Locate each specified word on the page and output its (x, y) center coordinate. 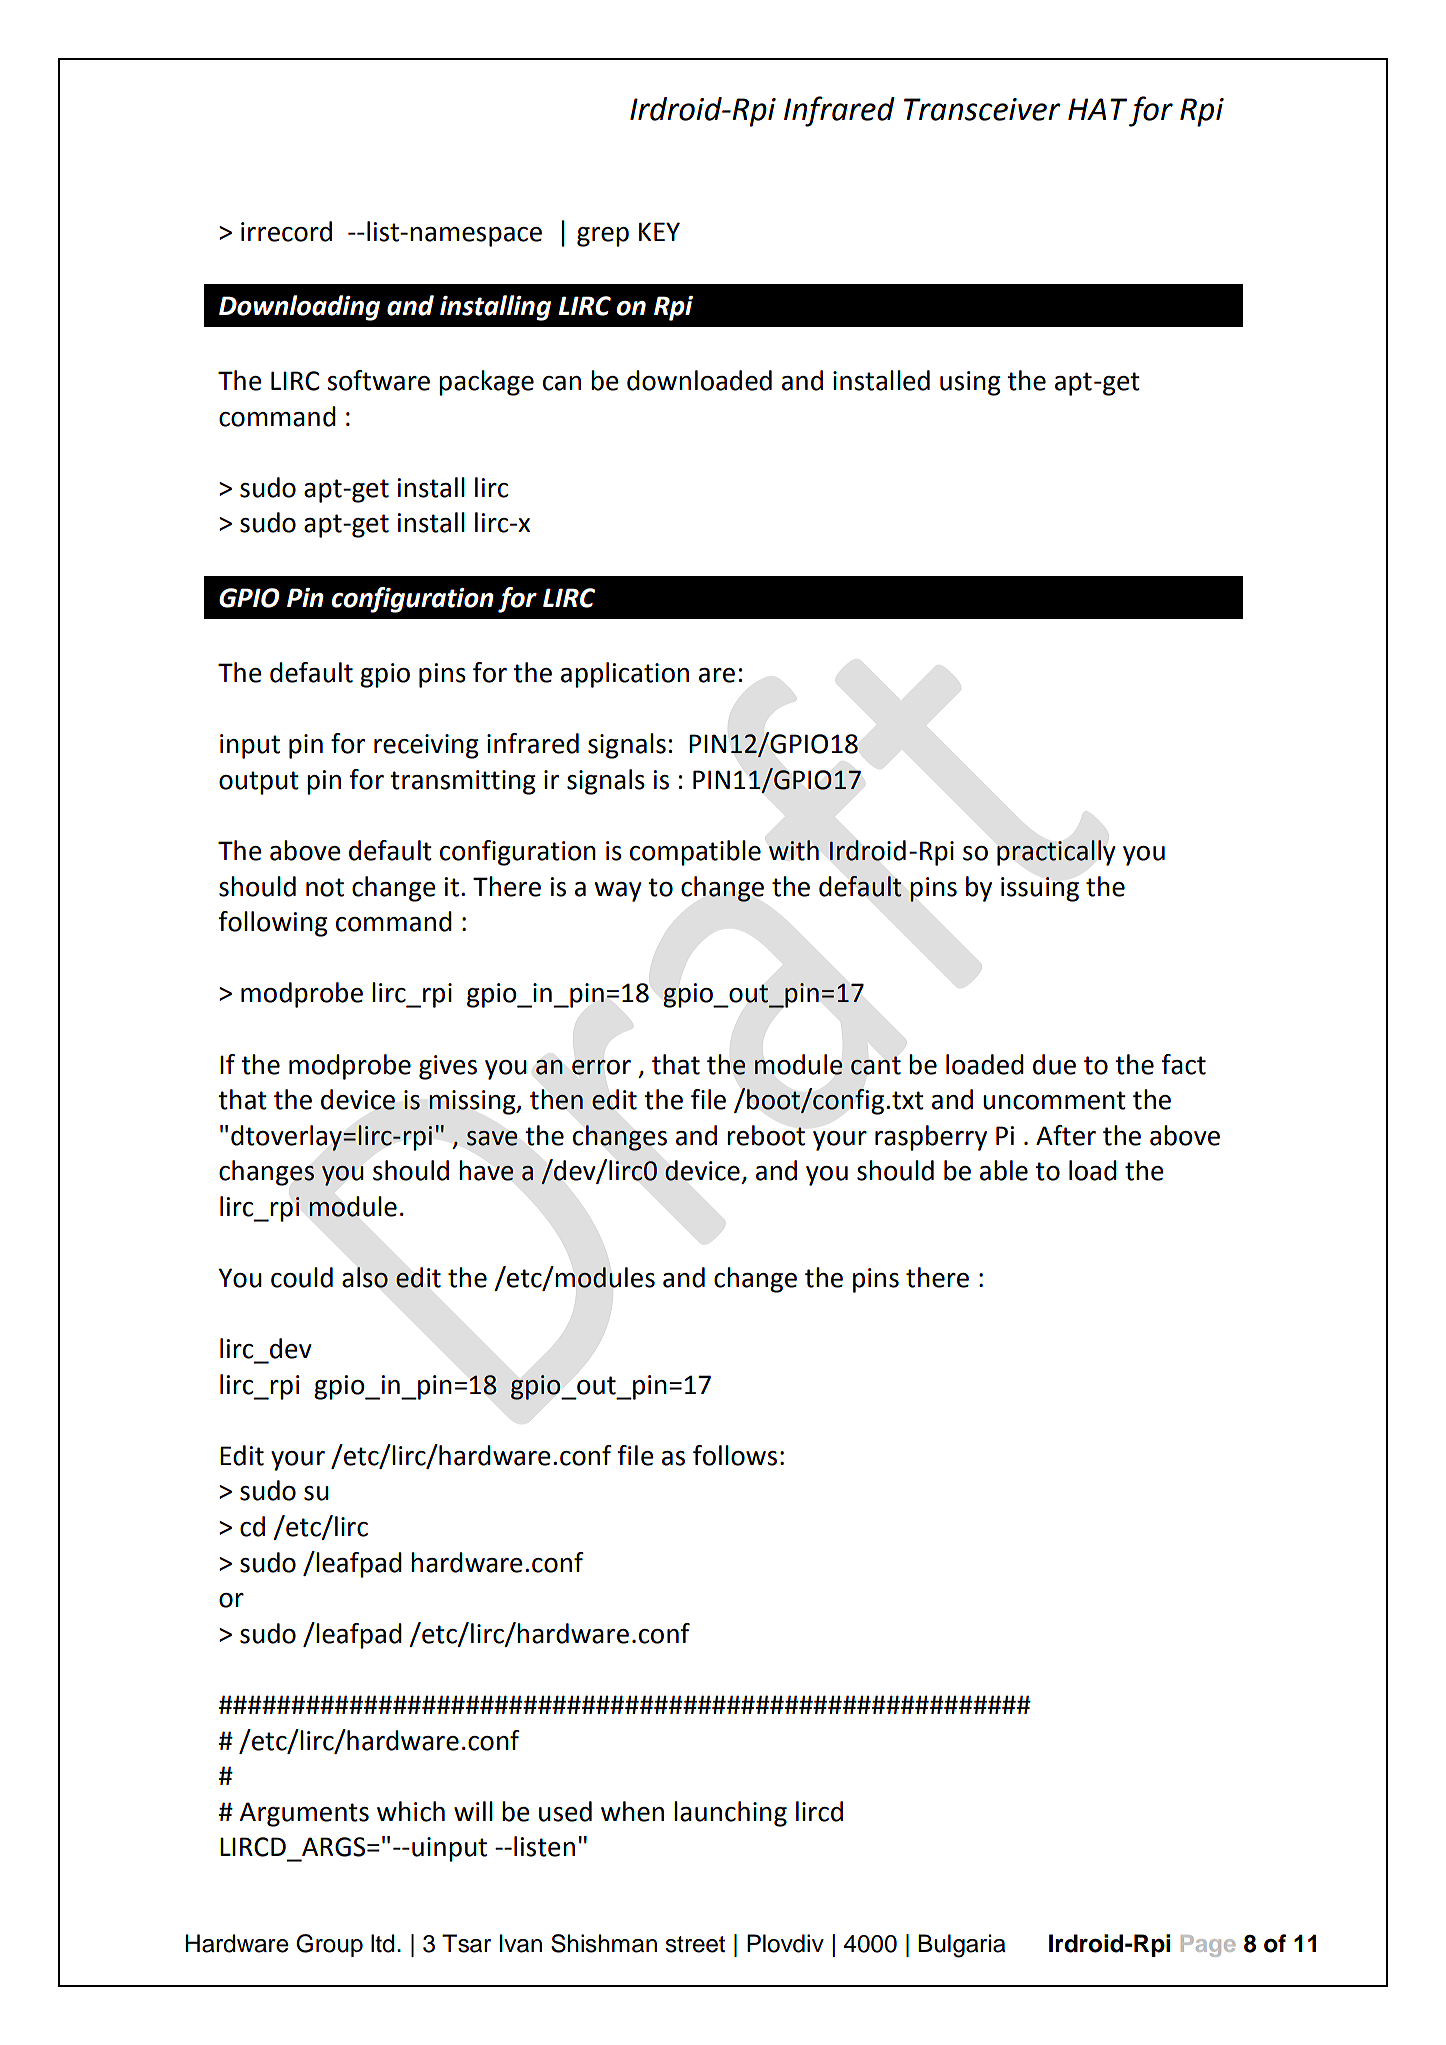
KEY (659, 231)
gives (448, 1067)
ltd (383, 1943)
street (695, 1944)
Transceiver (982, 109)
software (378, 380)
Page (1208, 1946)
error (601, 1067)
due (1054, 1064)
